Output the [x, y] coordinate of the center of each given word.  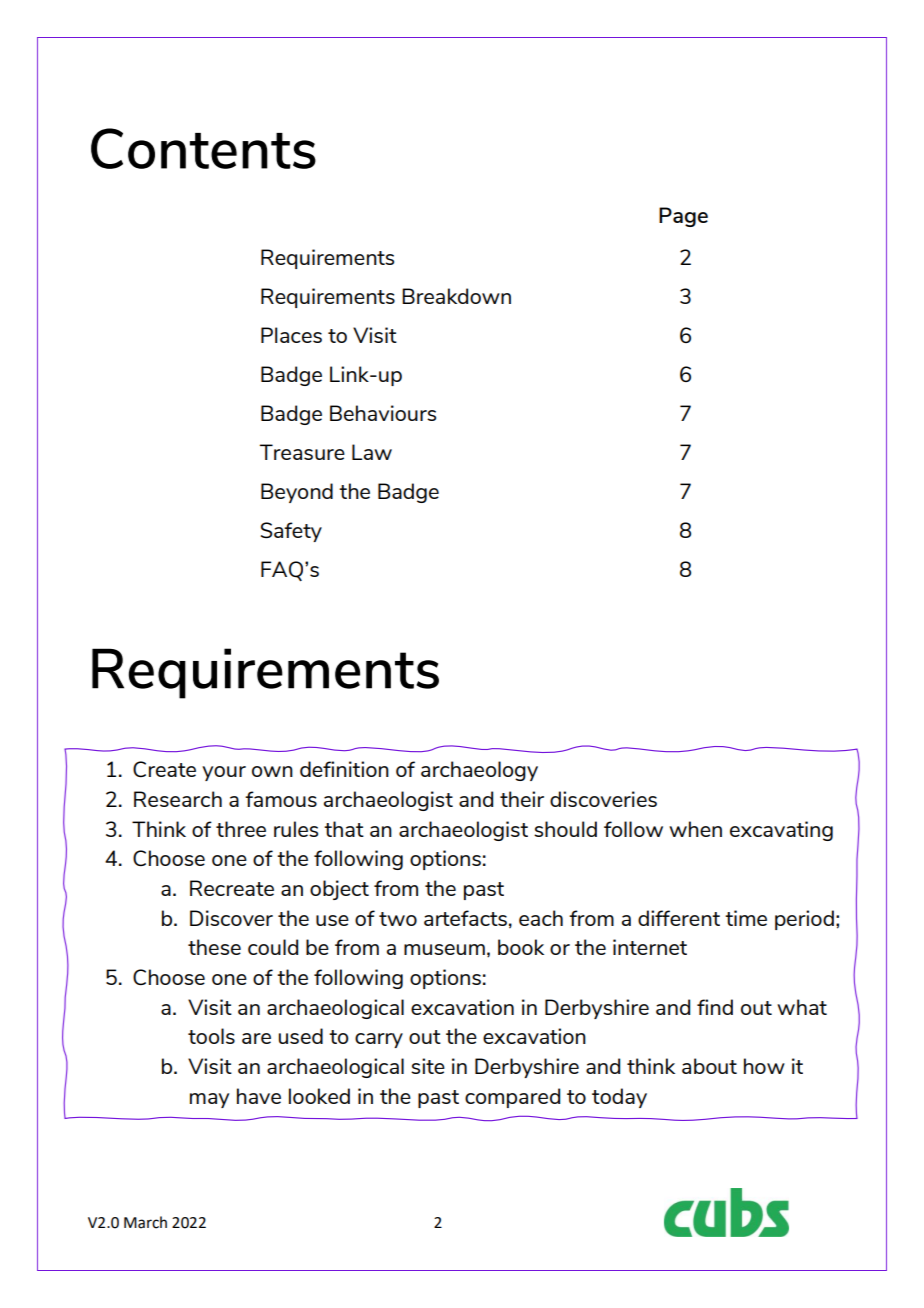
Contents [203, 148]
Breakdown [456, 296]
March [145, 1222]
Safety [291, 532]
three [241, 829]
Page [683, 217]
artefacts [465, 918]
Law [372, 452]
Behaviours [383, 413]
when [695, 829]
